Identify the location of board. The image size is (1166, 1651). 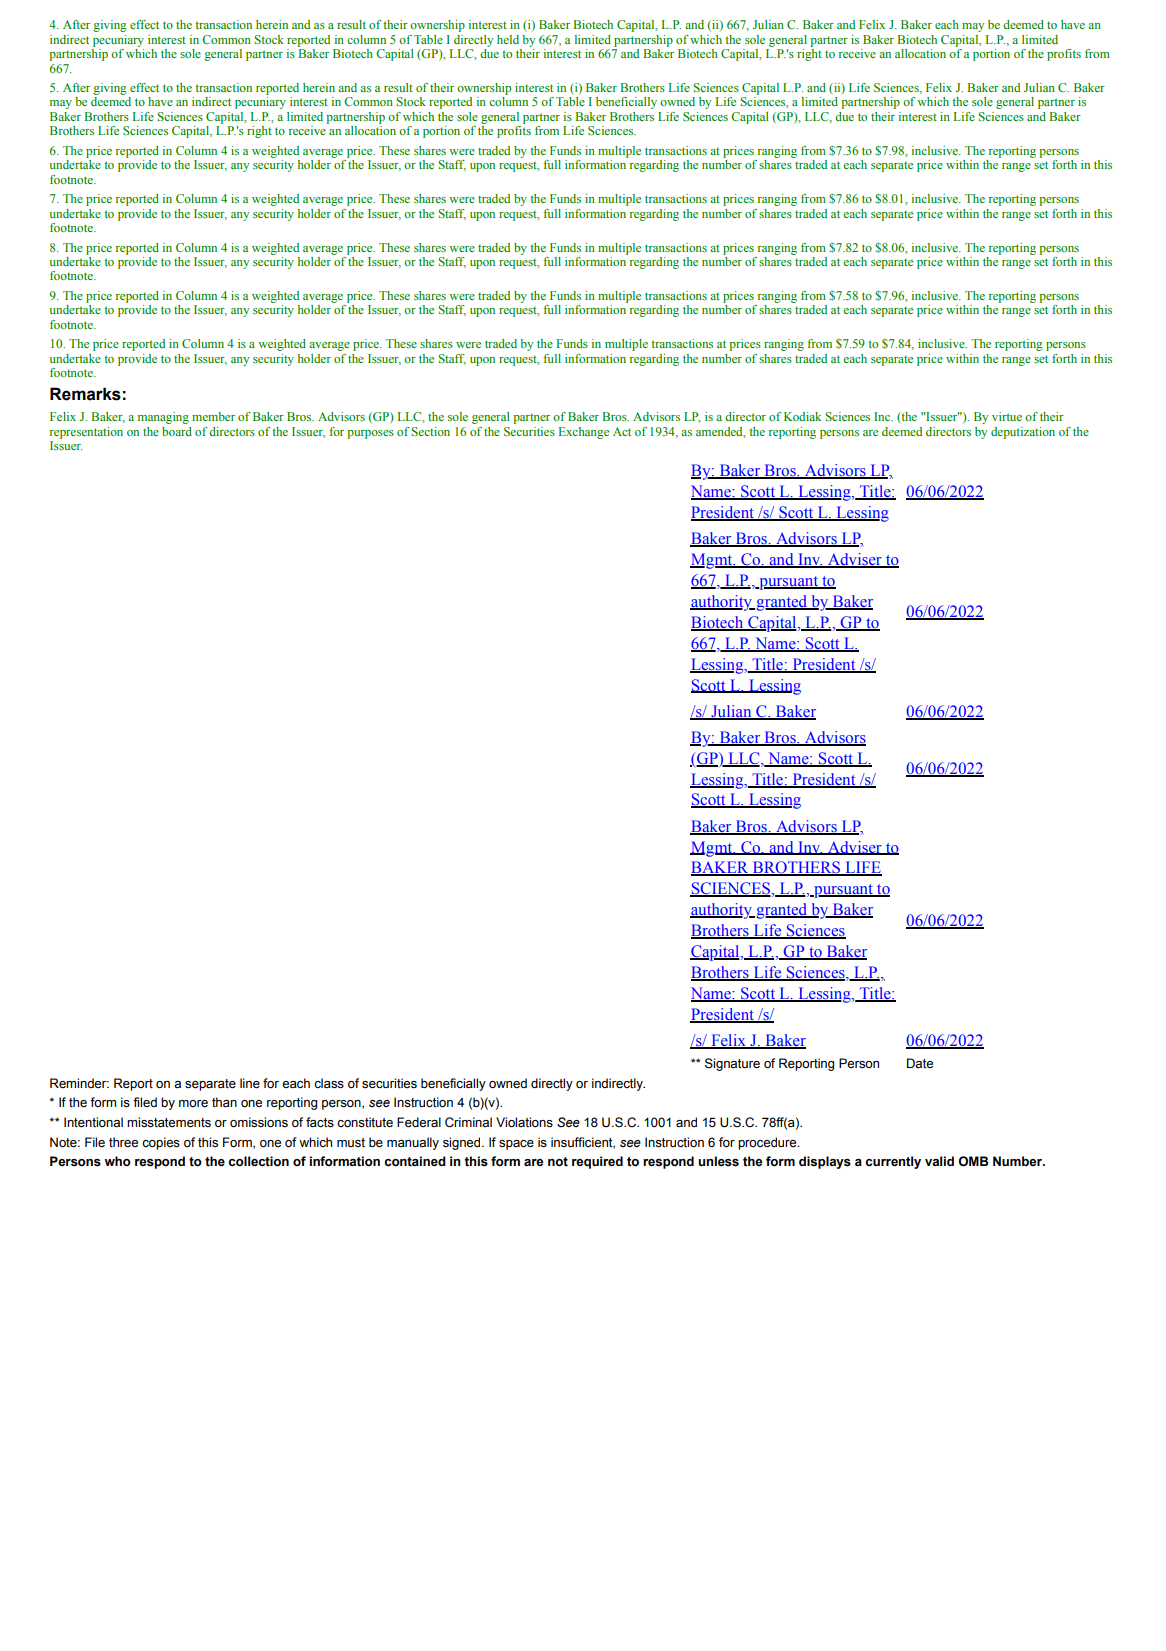
(177, 431).
